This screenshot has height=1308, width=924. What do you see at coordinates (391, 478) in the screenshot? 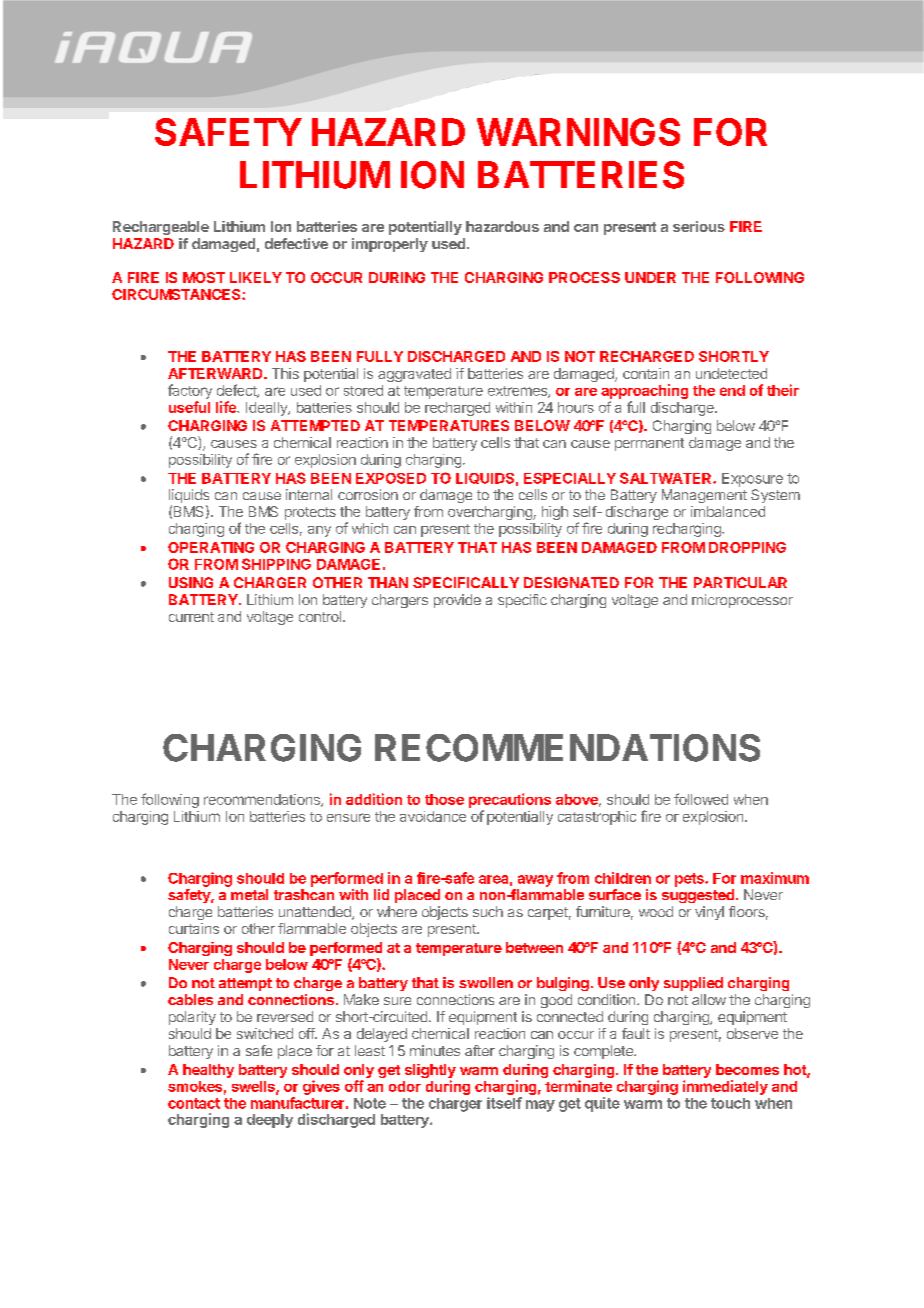
I see `EXPOSED` at bounding box center [391, 478].
